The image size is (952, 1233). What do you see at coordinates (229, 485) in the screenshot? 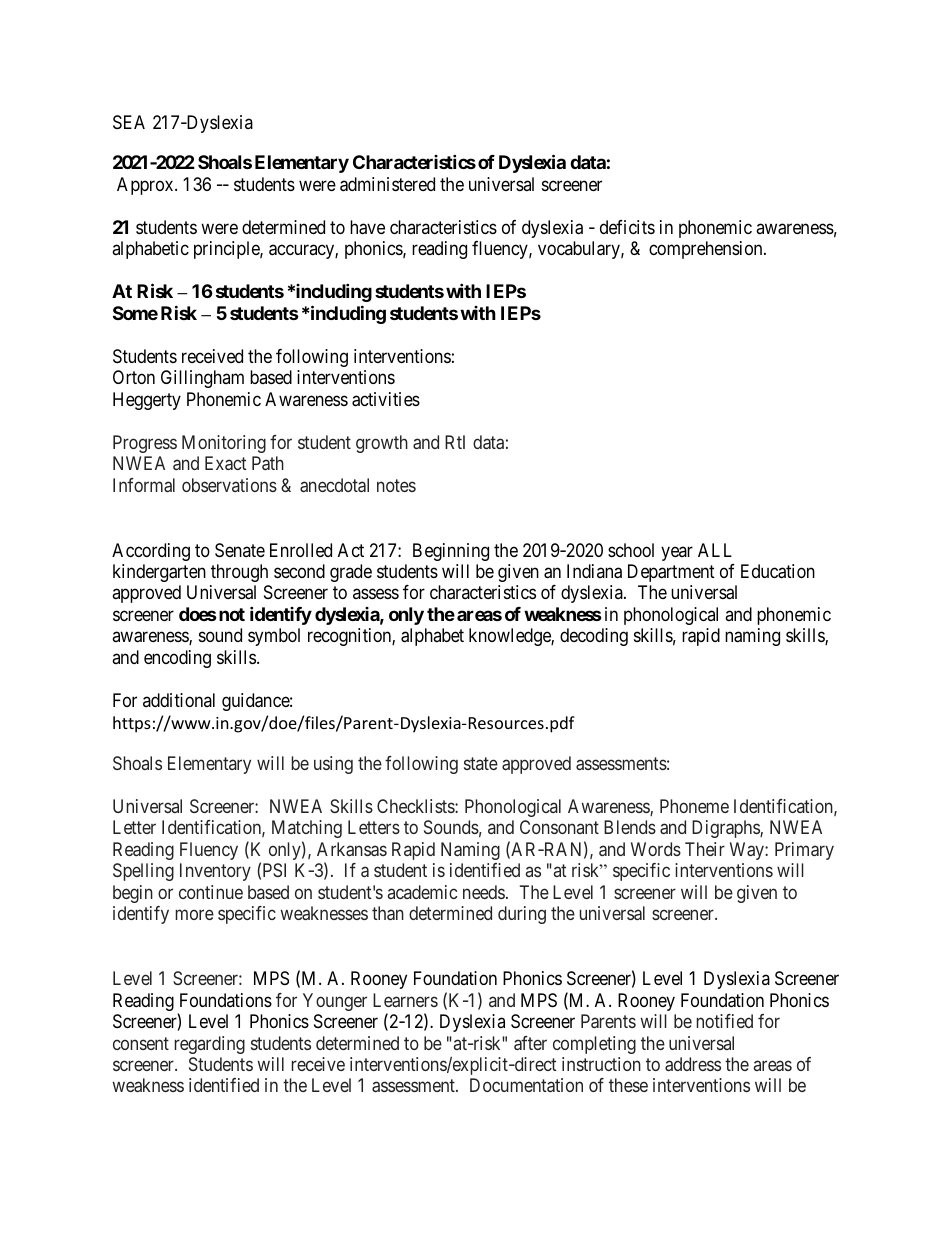
I see `observations` at bounding box center [229, 485].
